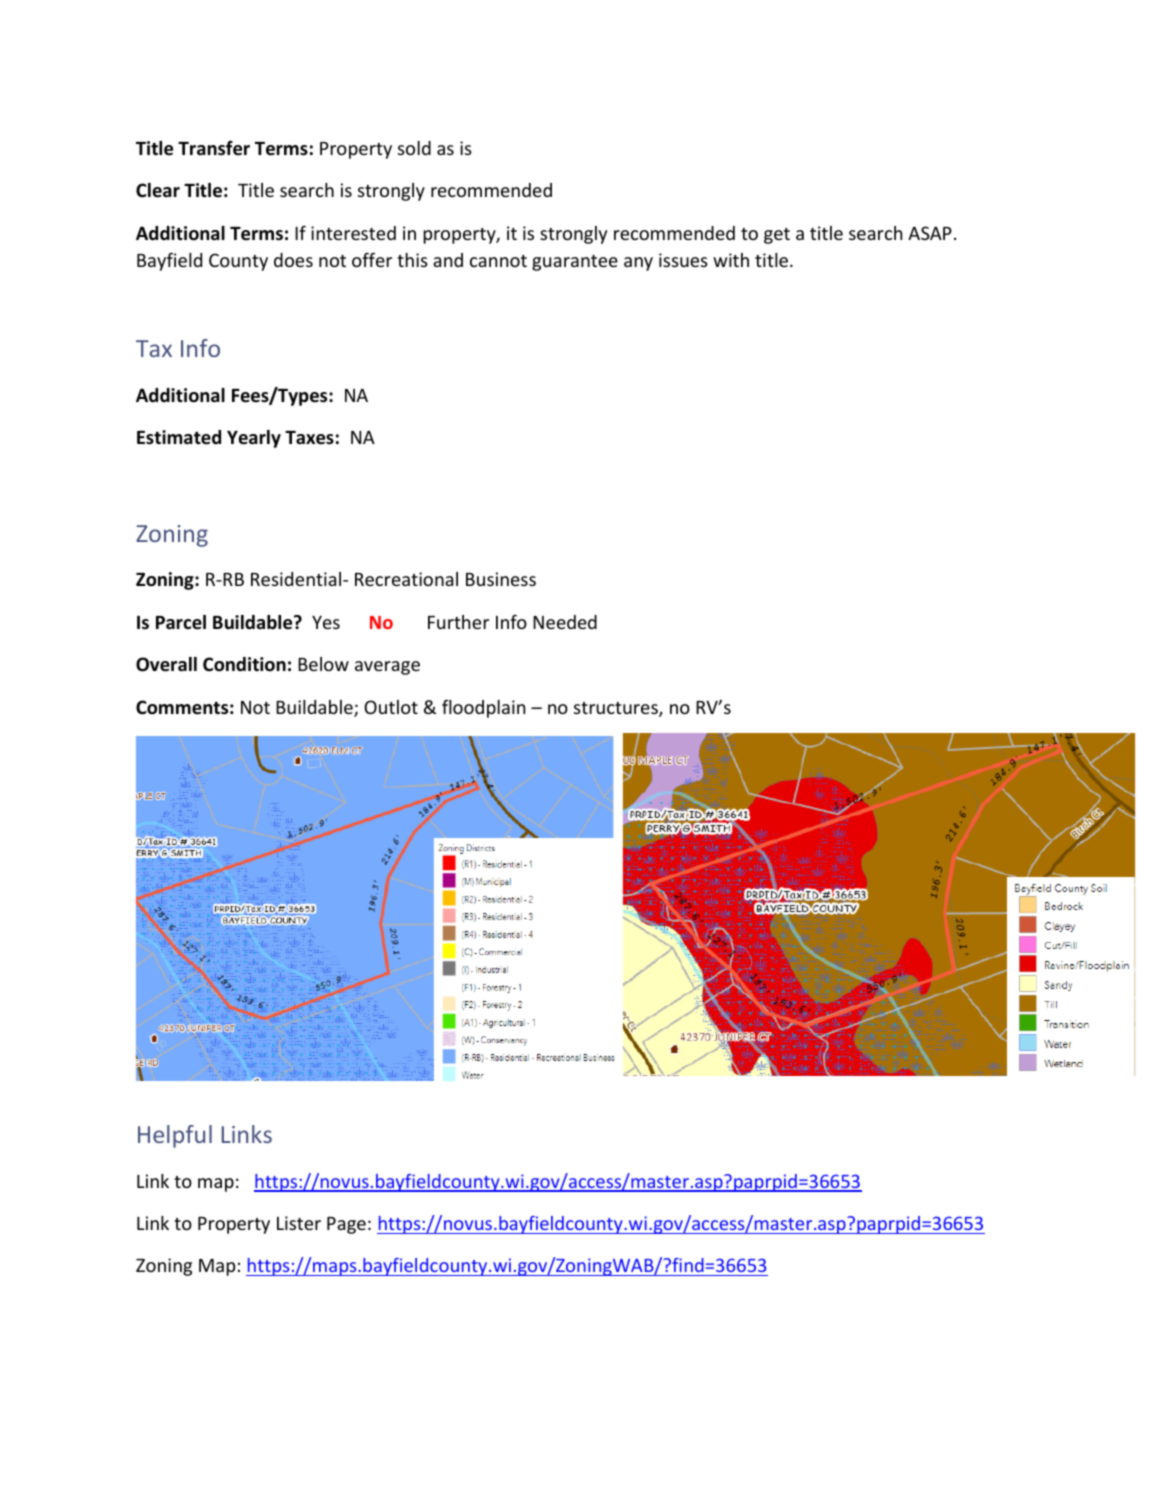 The image size is (1154, 1493). Describe the element at coordinates (346, 1225) in the screenshot. I see `Page` at that location.
